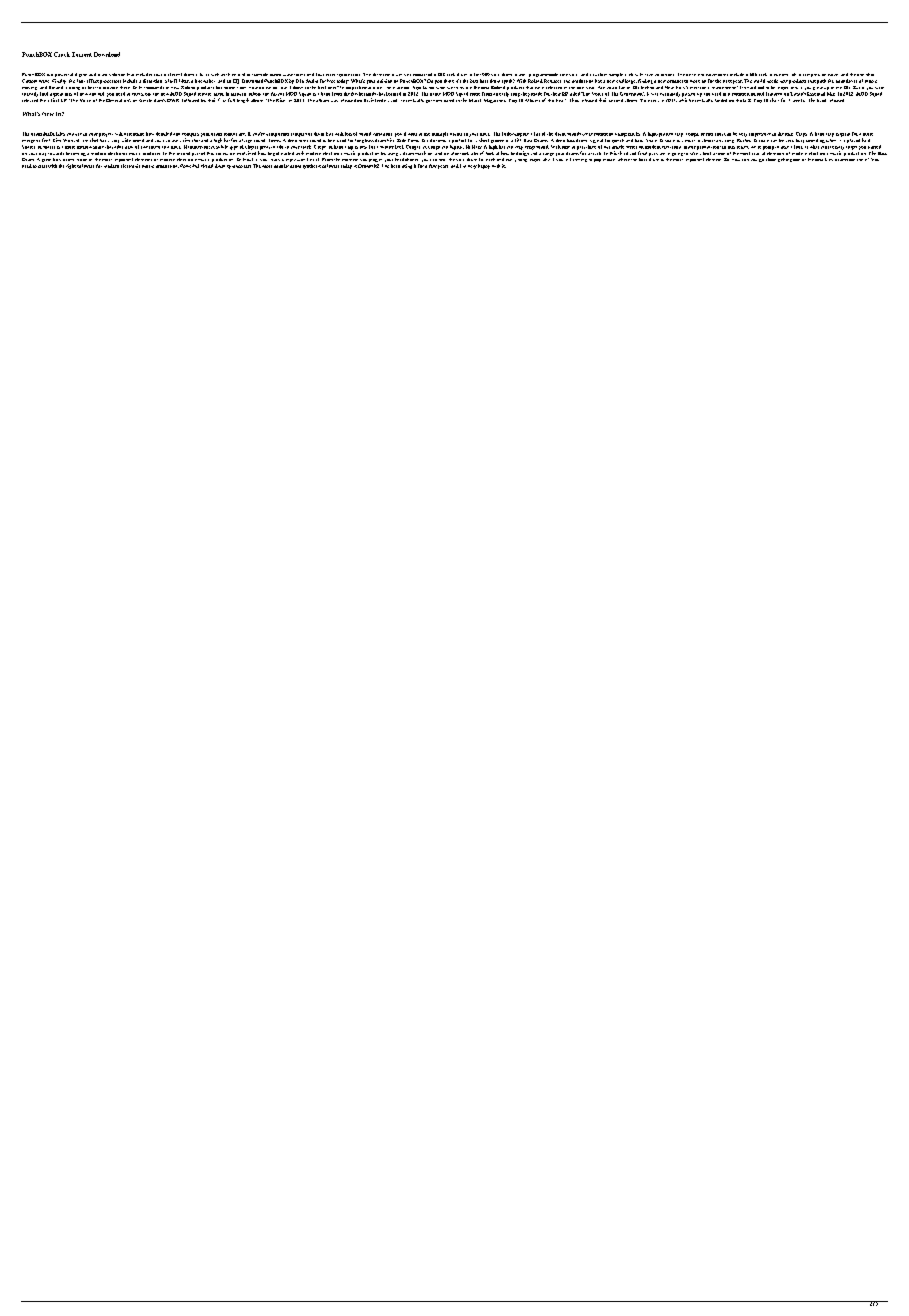 This image has height=1316, width=909. Describe the element at coordinates (440, 134) in the image. I see `multiple` at that location.
